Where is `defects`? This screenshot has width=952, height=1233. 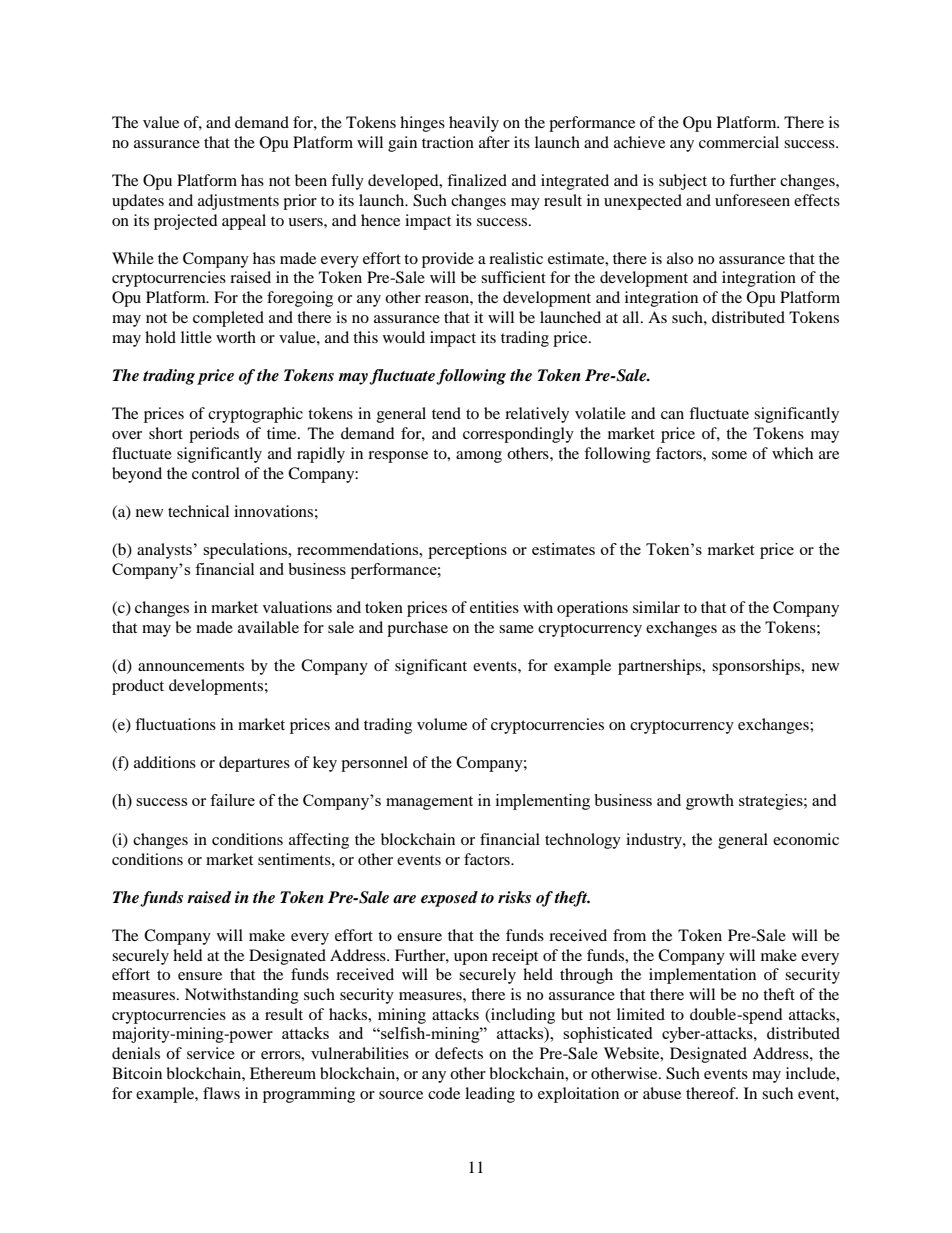 defects is located at coordinates (459, 1053).
